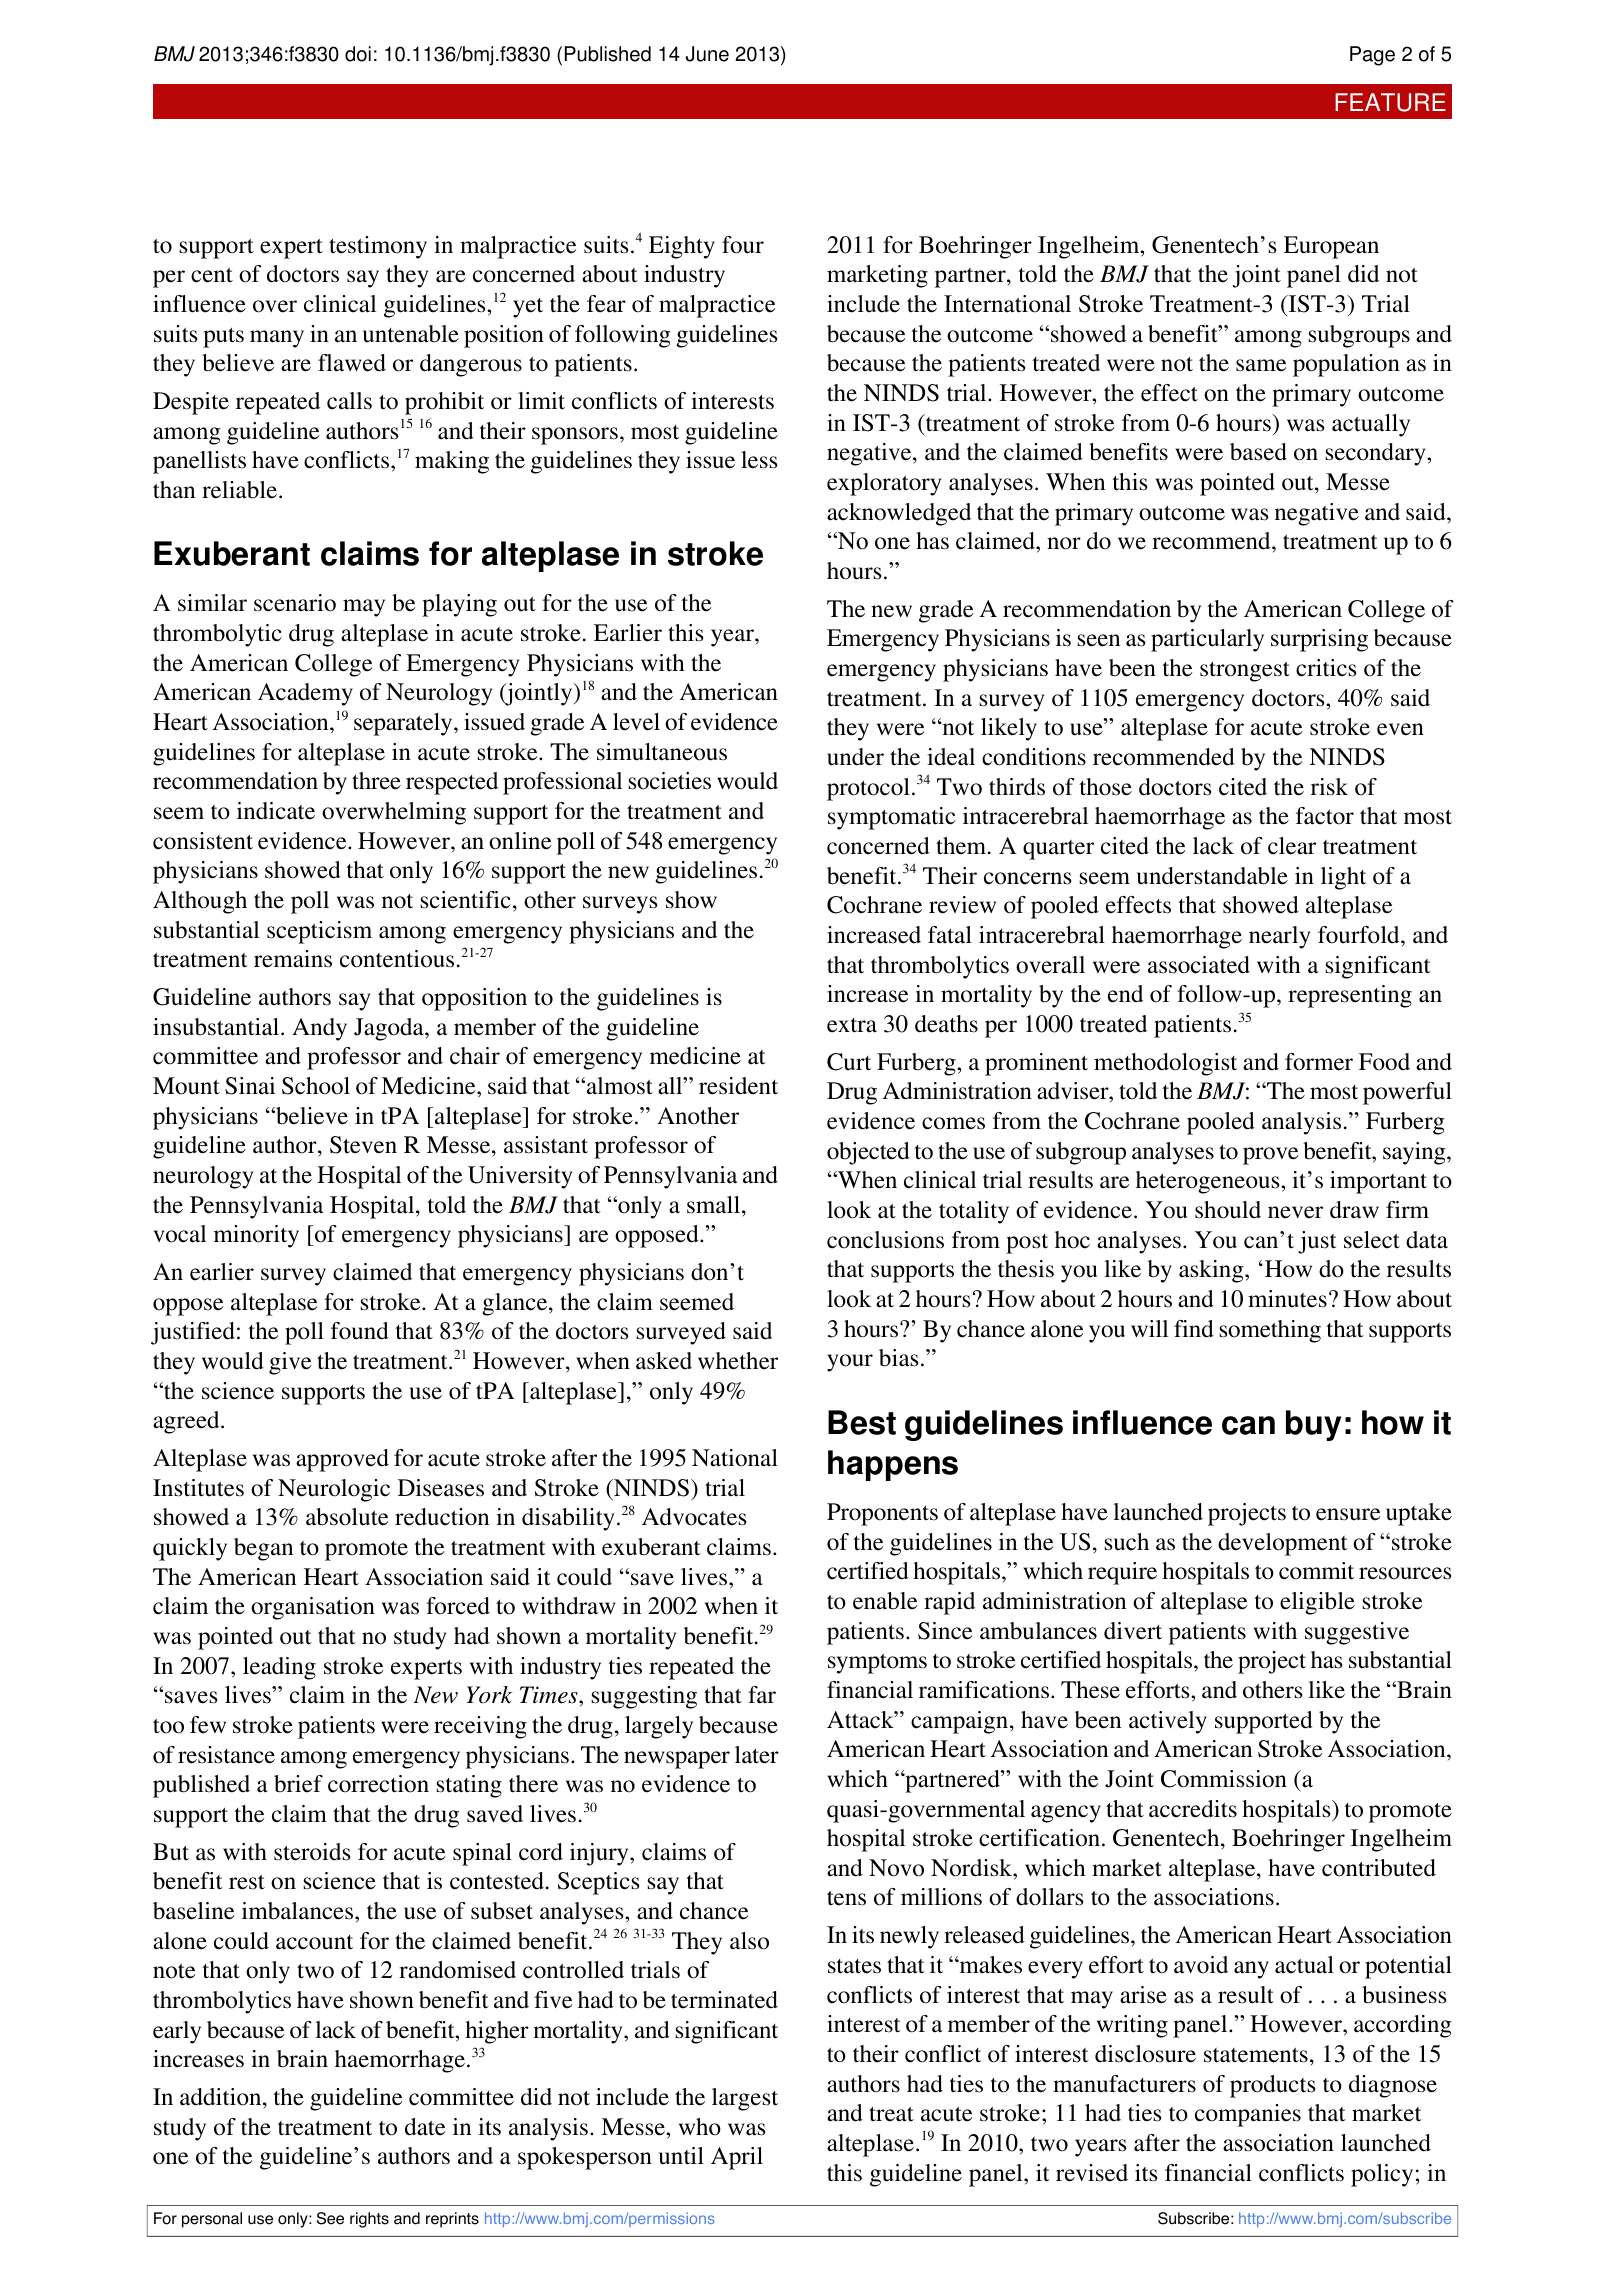 Image resolution: width=1605 pixels, height=2270 pixels. Describe the element at coordinates (358, 54) in the screenshot. I see `doi` at that location.
